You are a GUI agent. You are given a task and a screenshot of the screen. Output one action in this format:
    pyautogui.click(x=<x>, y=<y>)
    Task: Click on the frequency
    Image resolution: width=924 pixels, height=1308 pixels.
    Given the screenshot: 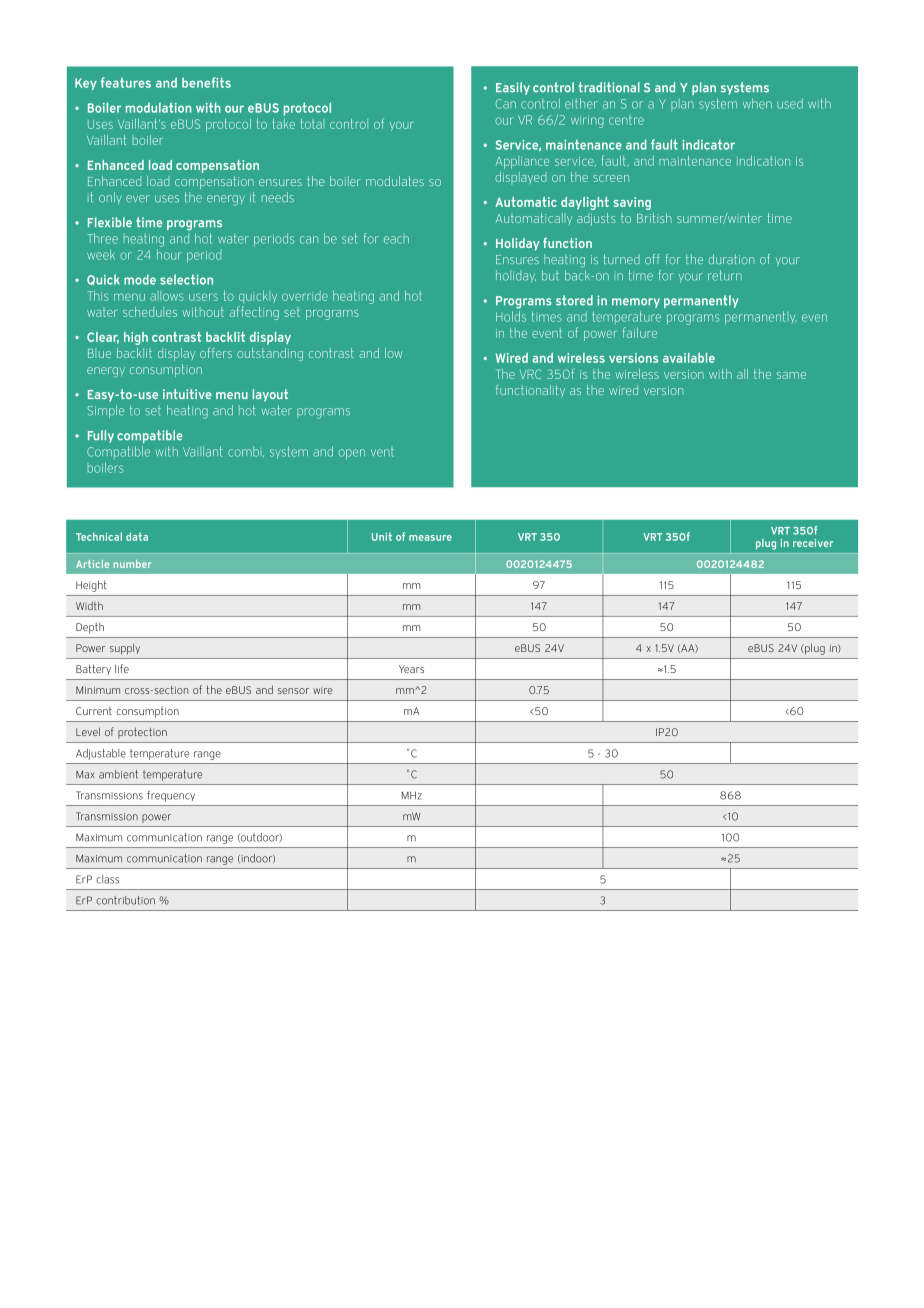 What is the action you would take?
    pyautogui.click(x=171, y=796)
